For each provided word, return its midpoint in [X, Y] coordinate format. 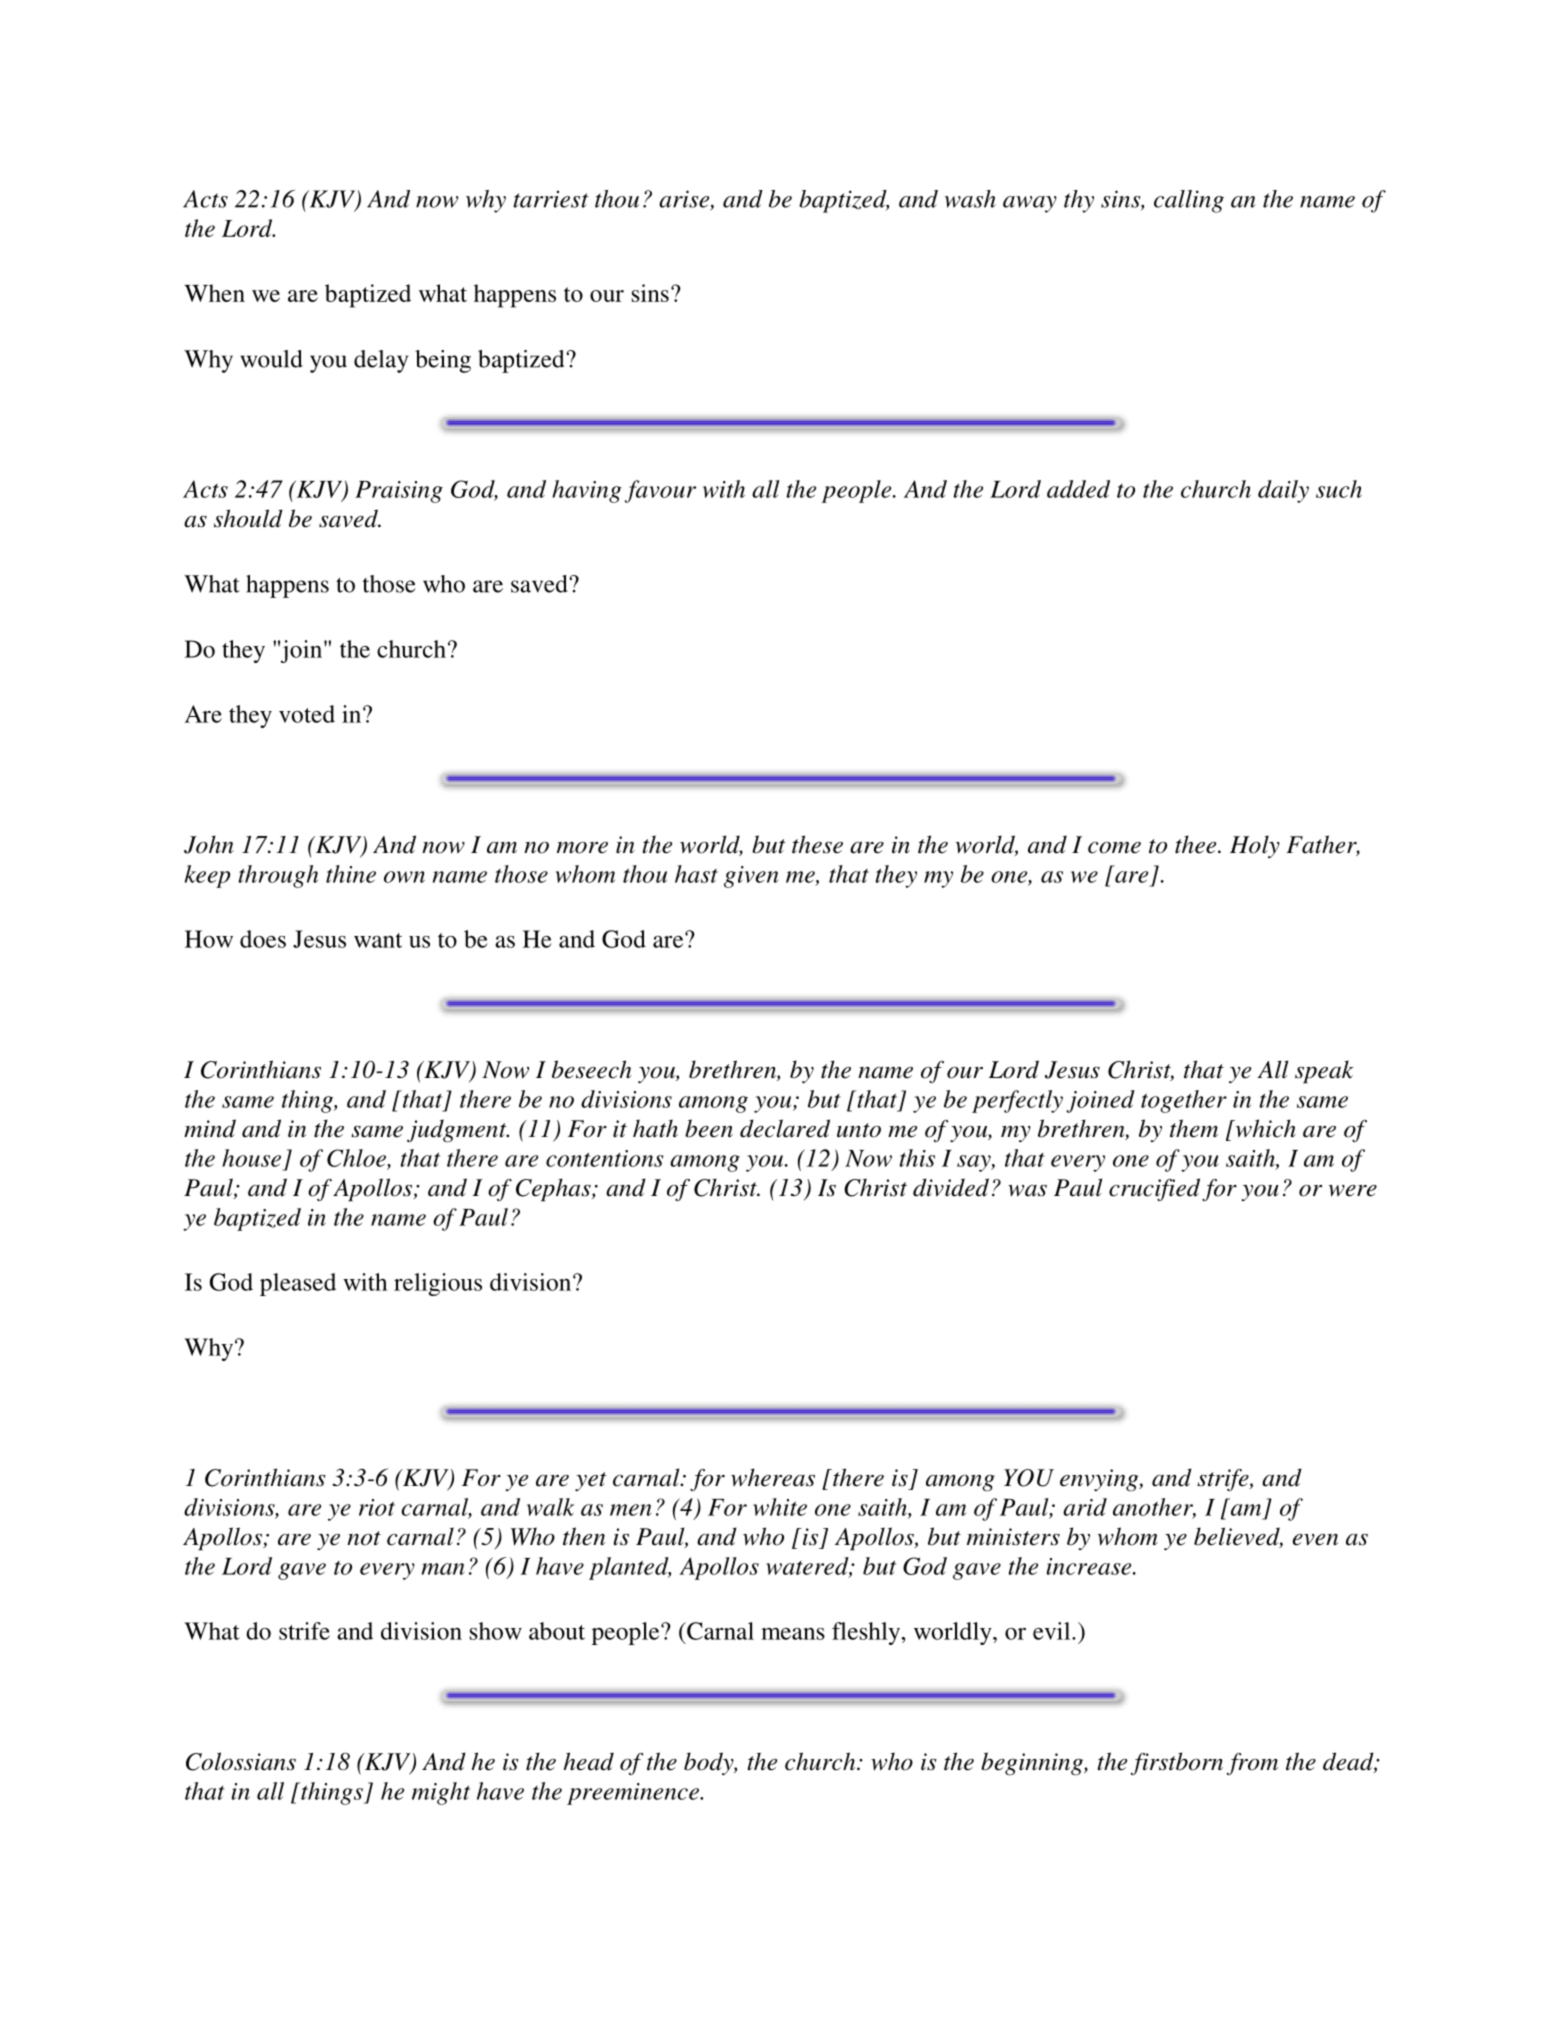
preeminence [634, 1794]
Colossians [241, 1761]
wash [970, 199]
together [1184, 1101]
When [214, 293]
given [751, 877]
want [378, 940]
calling [1189, 201]
